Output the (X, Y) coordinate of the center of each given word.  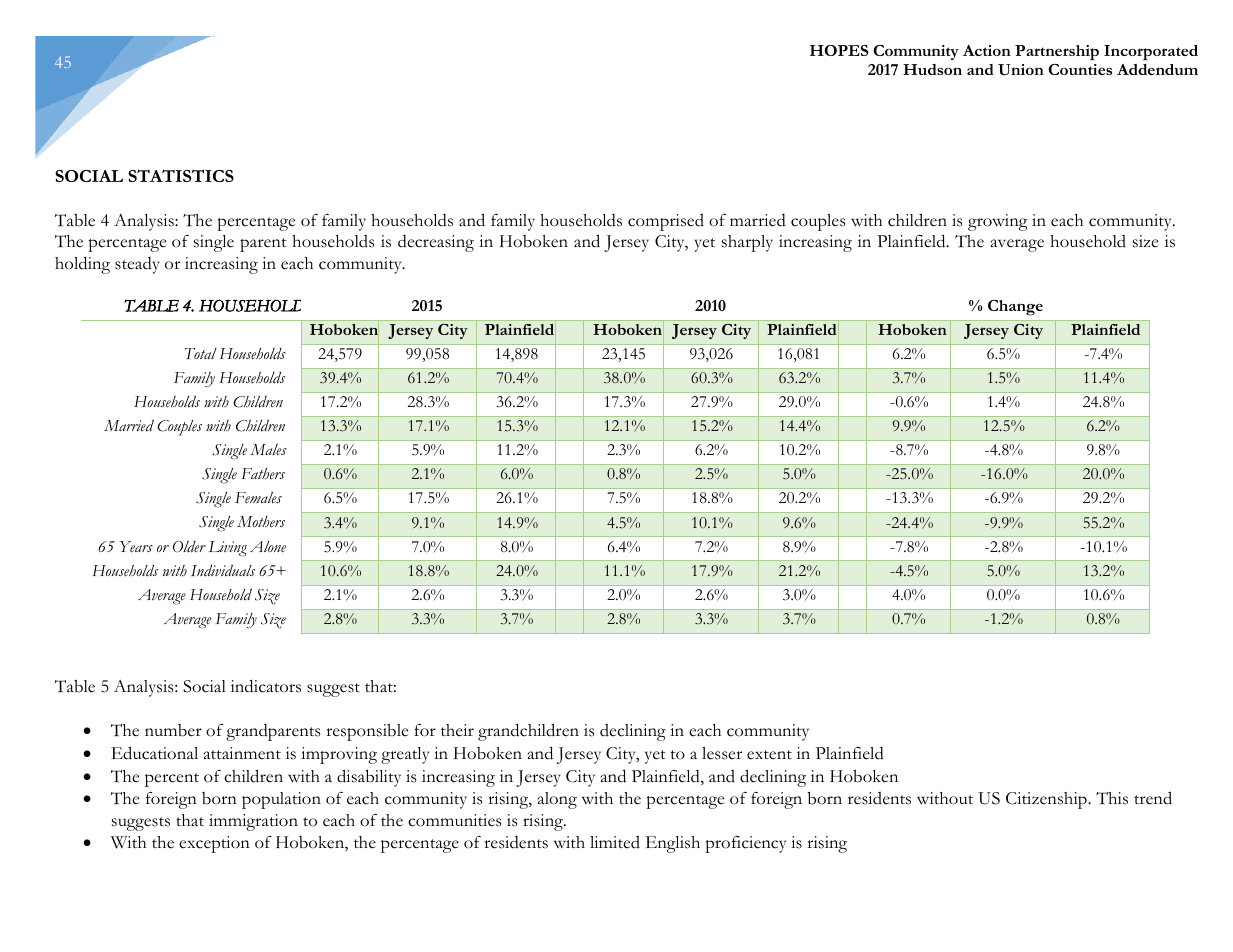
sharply (747, 243)
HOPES (839, 50)
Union (1021, 70)
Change (1015, 308)
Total (201, 353)
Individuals (223, 570)
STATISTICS (181, 175)
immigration (253, 822)
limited (615, 842)
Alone (268, 547)
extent (769, 755)
